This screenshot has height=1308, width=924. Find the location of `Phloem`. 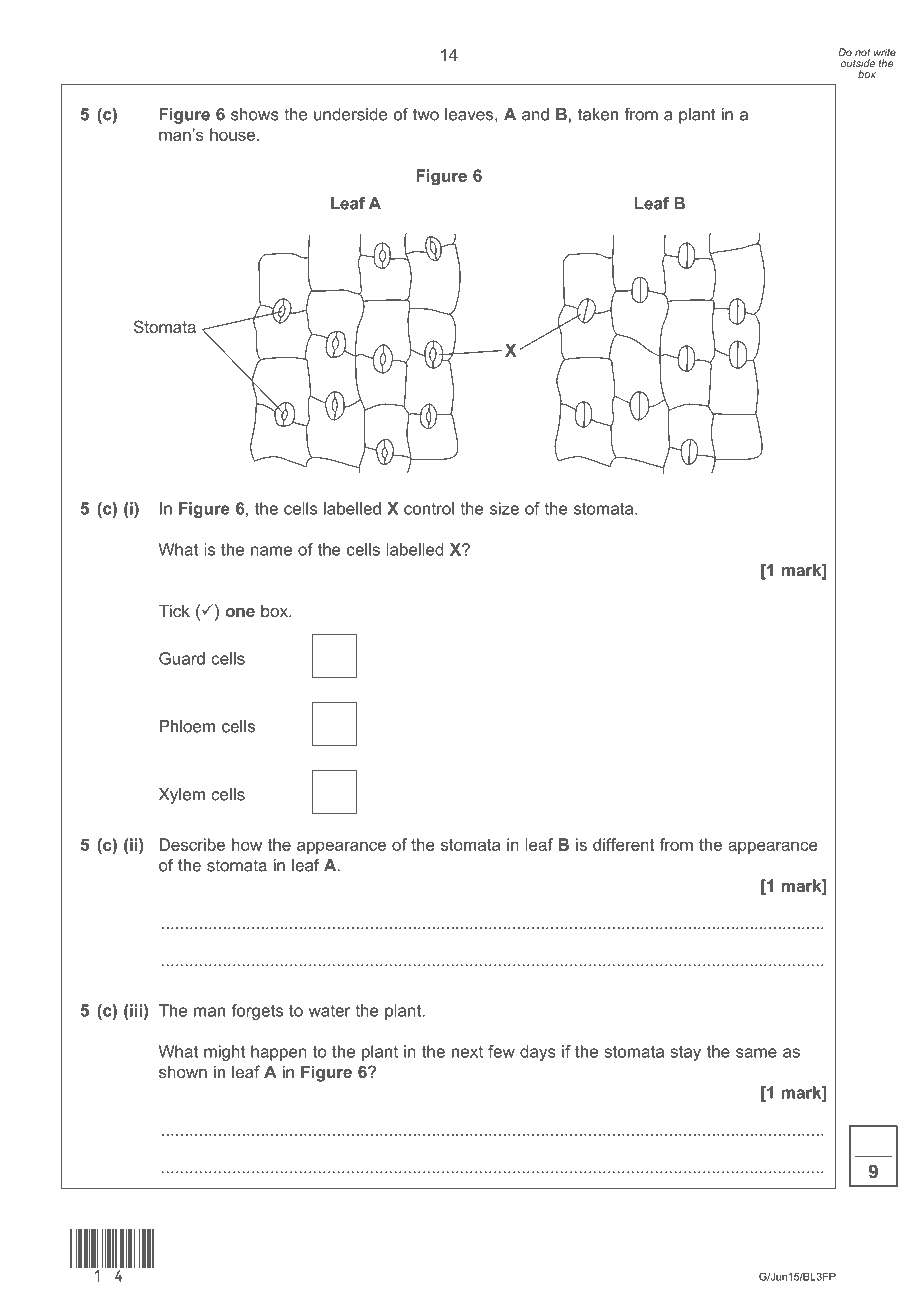

Phloem is located at coordinates (187, 726).
